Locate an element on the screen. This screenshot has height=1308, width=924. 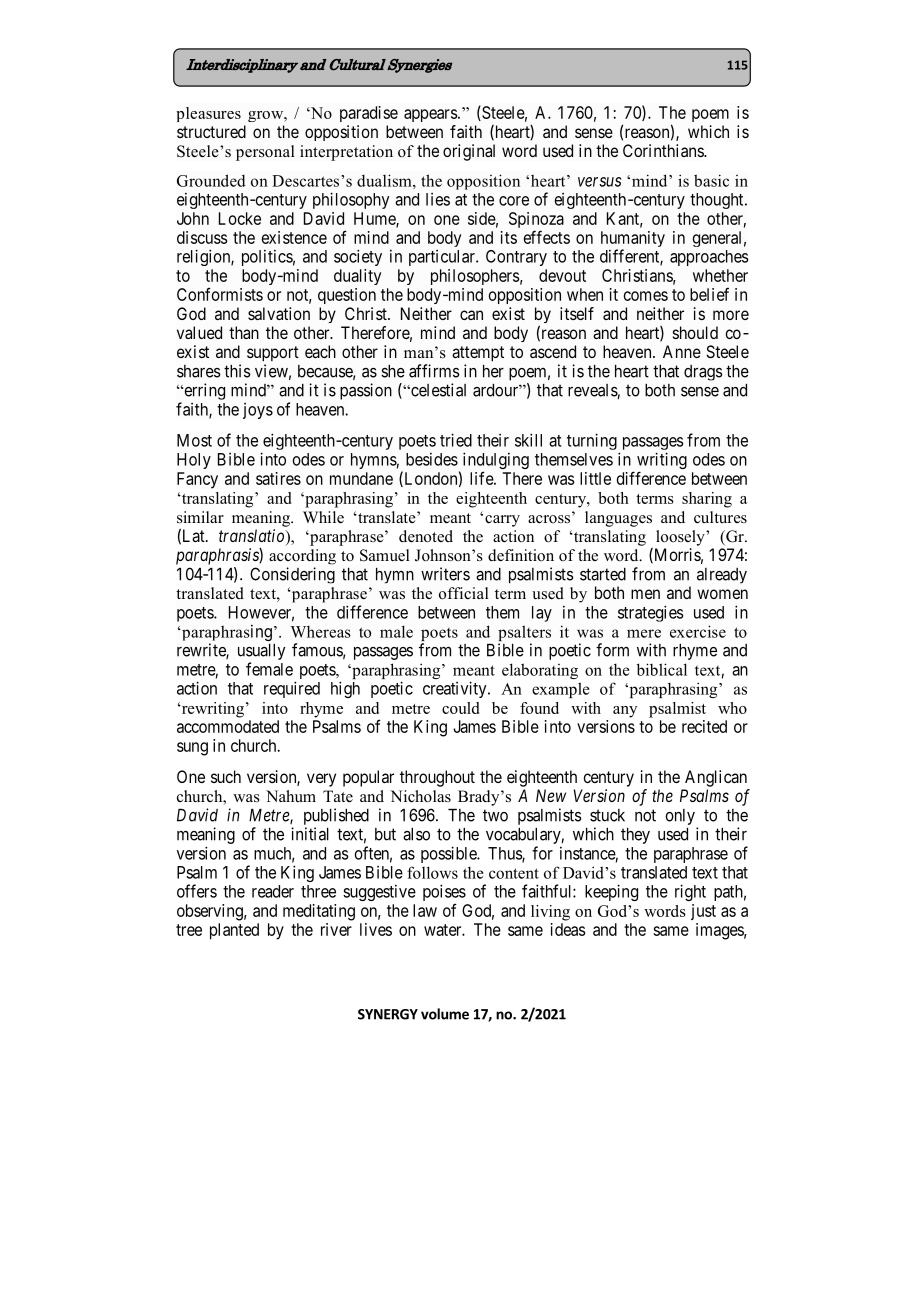
original is located at coordinates (469, 152).
